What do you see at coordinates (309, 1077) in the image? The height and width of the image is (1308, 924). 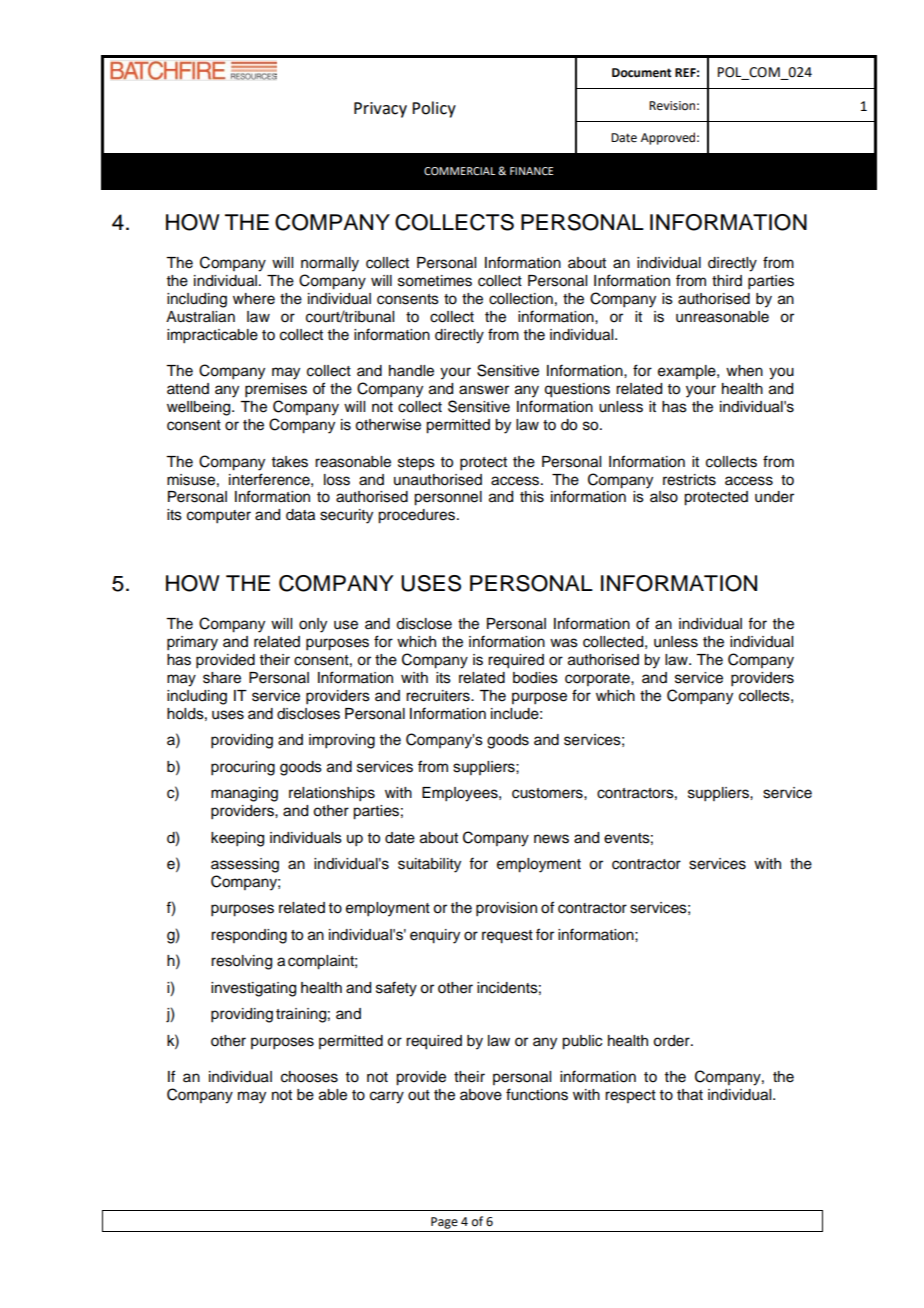 I see `chooses` at bounding box center [309, 1077].
